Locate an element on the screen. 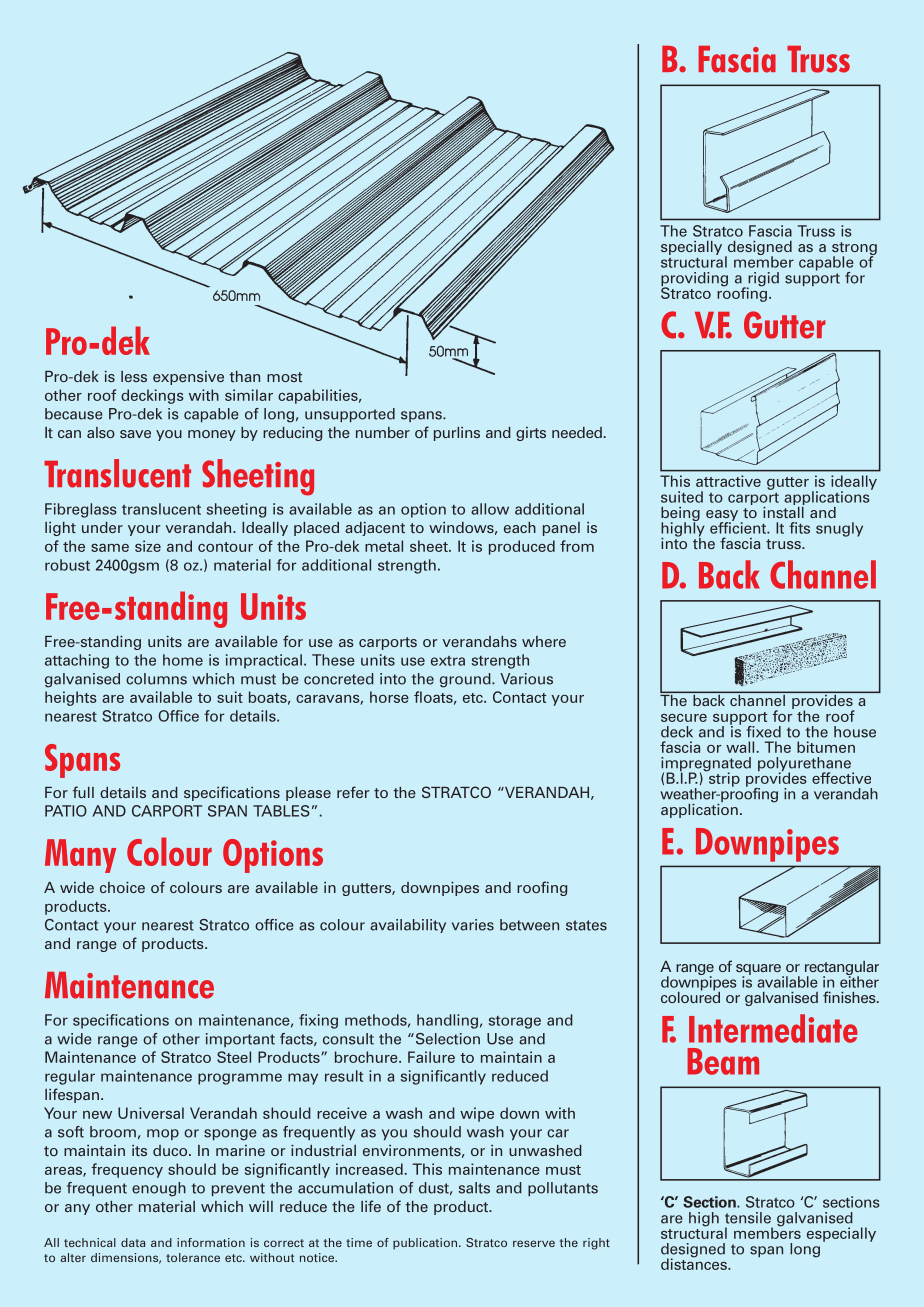  allow is located at coordinates (490, 509).
